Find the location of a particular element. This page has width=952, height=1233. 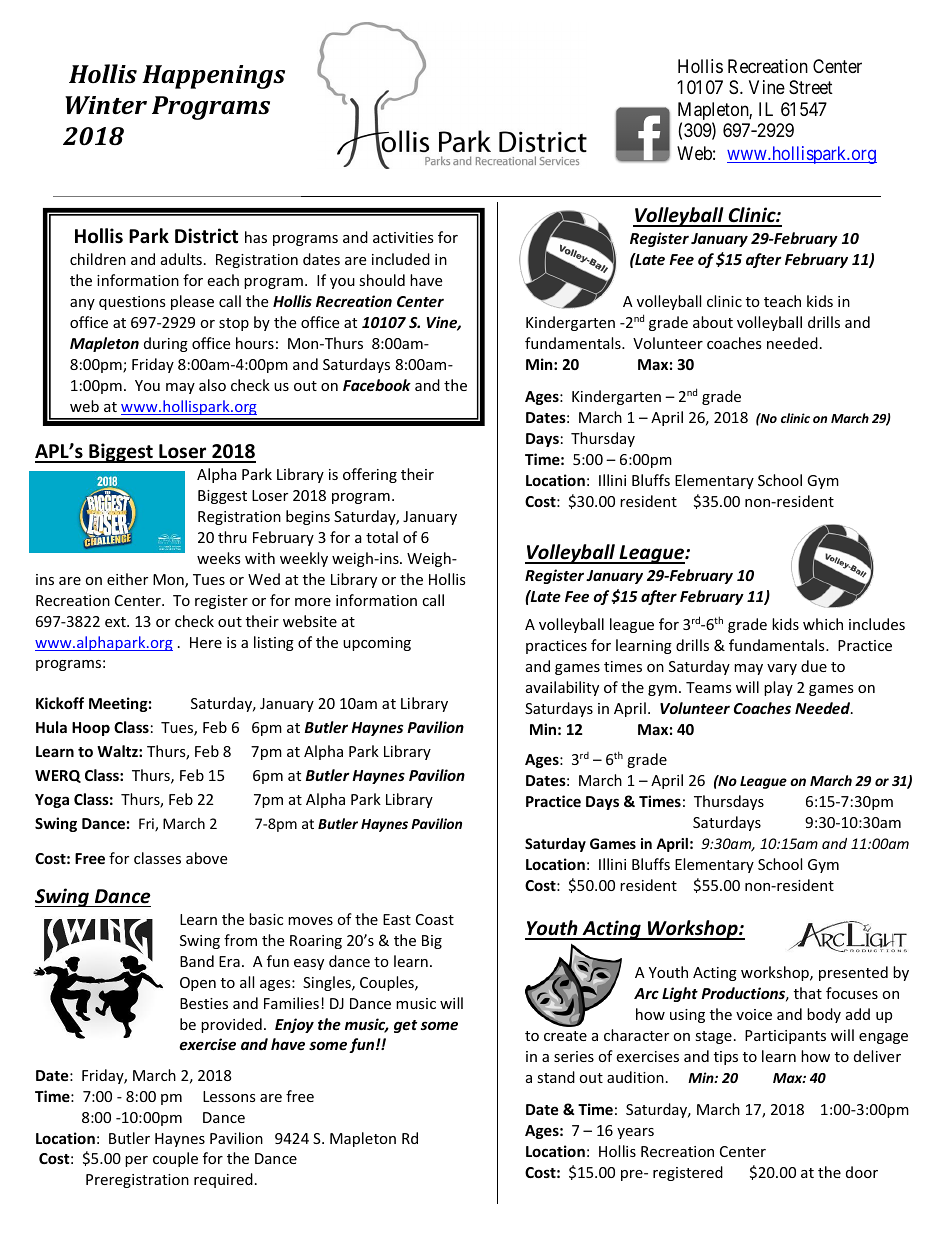

activities is located at coordinates (403, 237).
